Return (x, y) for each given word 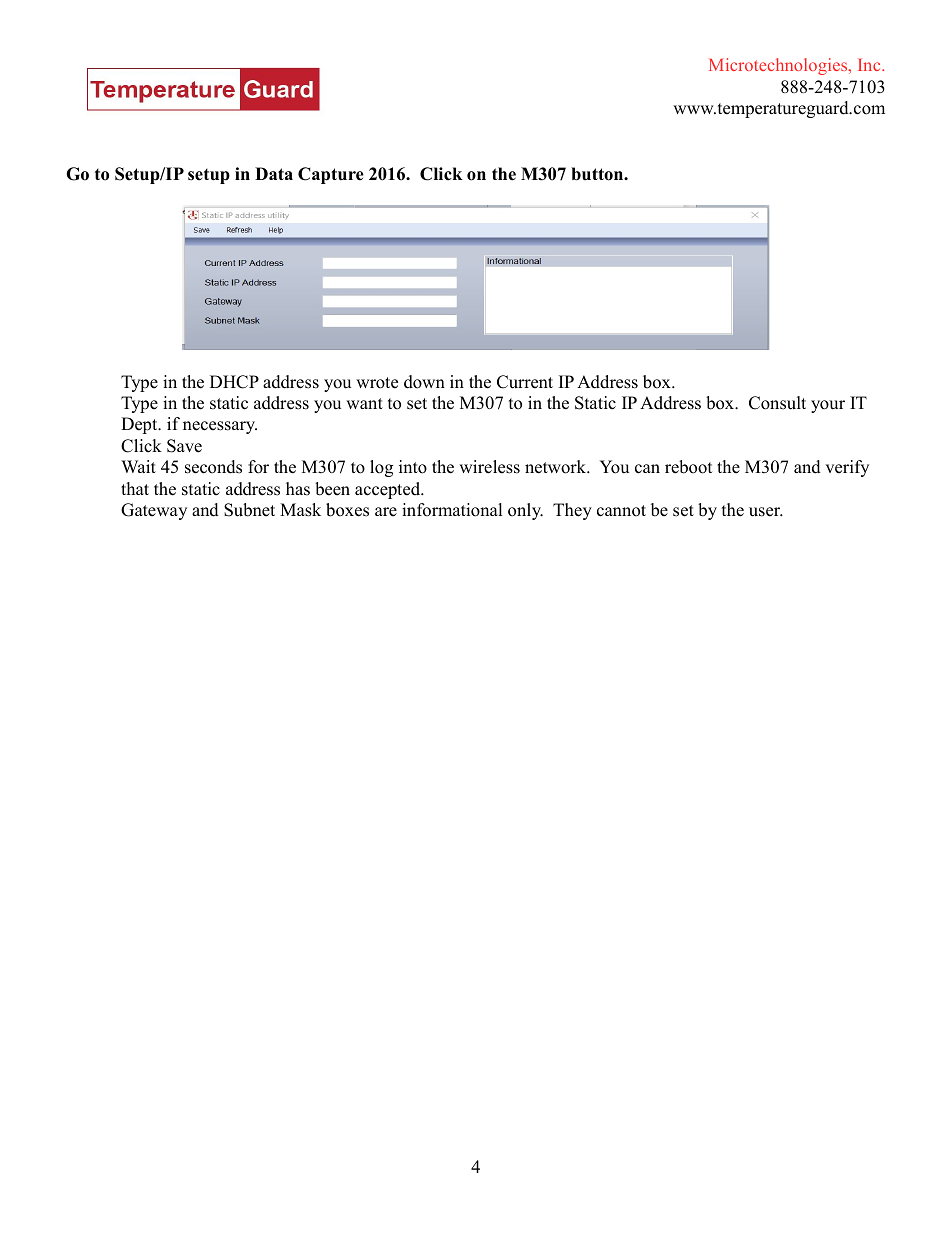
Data (274, 173)
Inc (870, 65)
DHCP (234, 382)
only (525, 511)
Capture (331, 175)
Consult (777, 403)
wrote (377, 383)
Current (525, 382)
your (828, 406)
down (424, 382)
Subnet (249, 510)
